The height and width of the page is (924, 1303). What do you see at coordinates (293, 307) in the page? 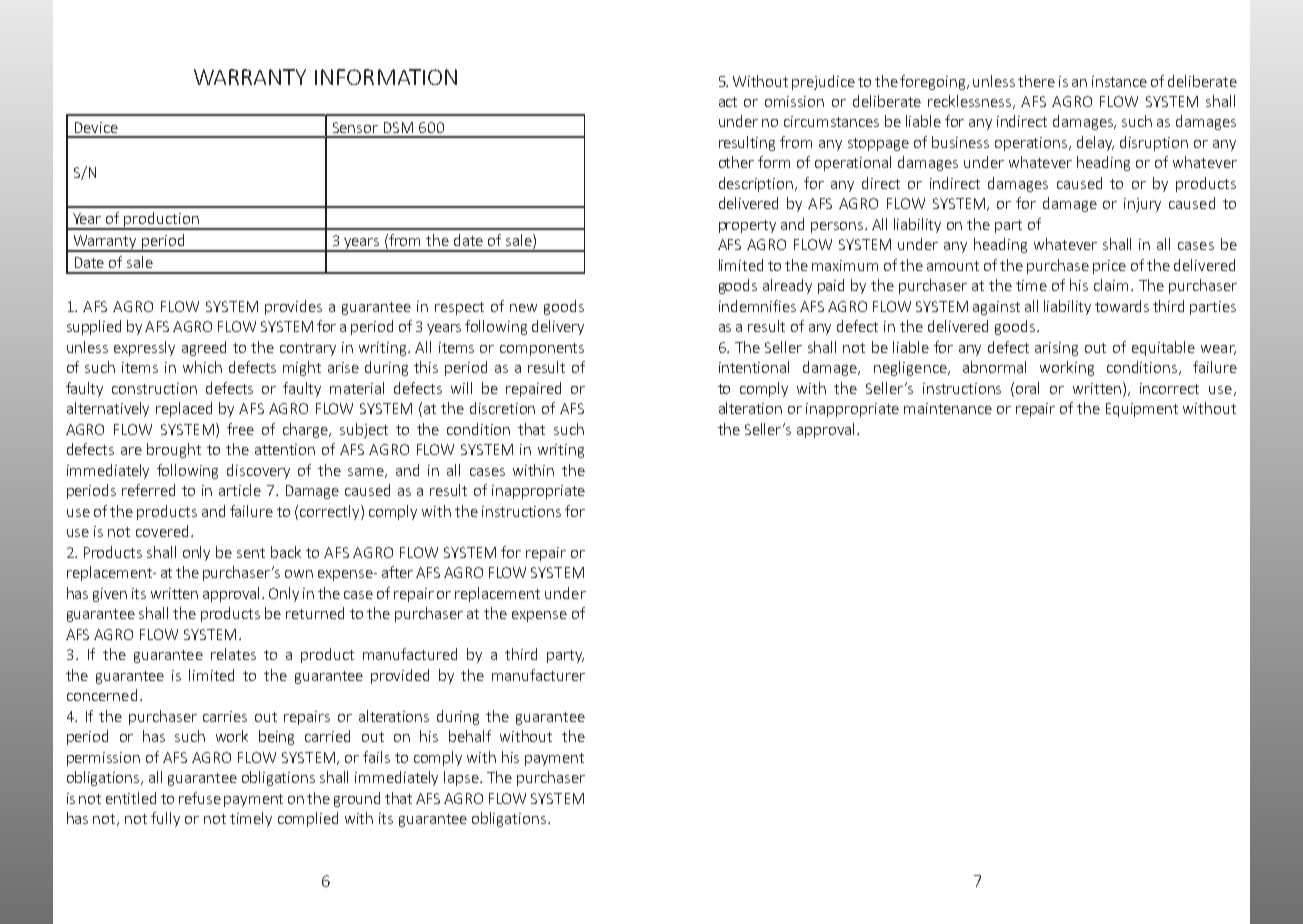
I see `provides` at bounding box center [293, 307].
